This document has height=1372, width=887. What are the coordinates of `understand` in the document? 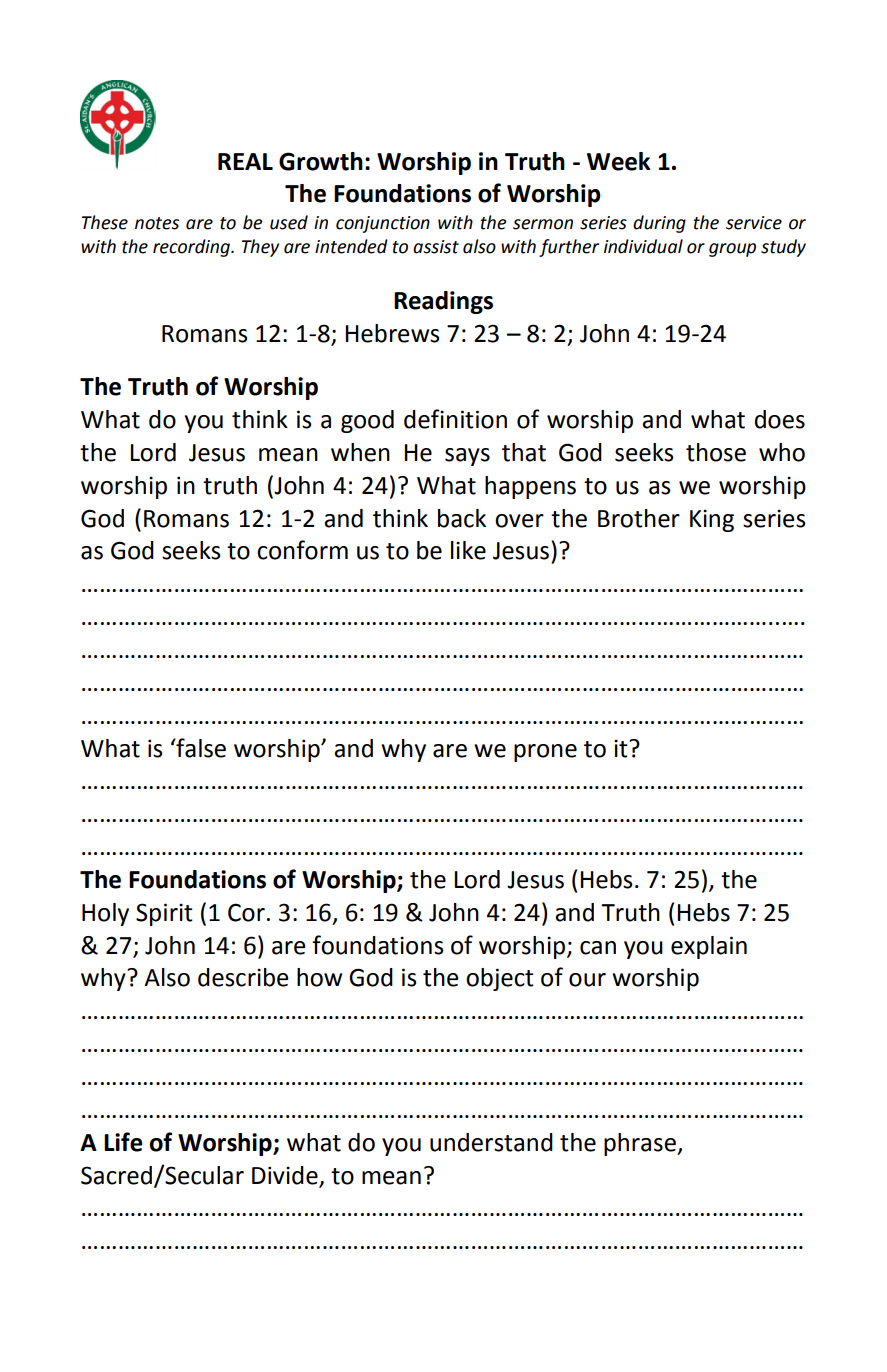 It's located at (491, 1142).
